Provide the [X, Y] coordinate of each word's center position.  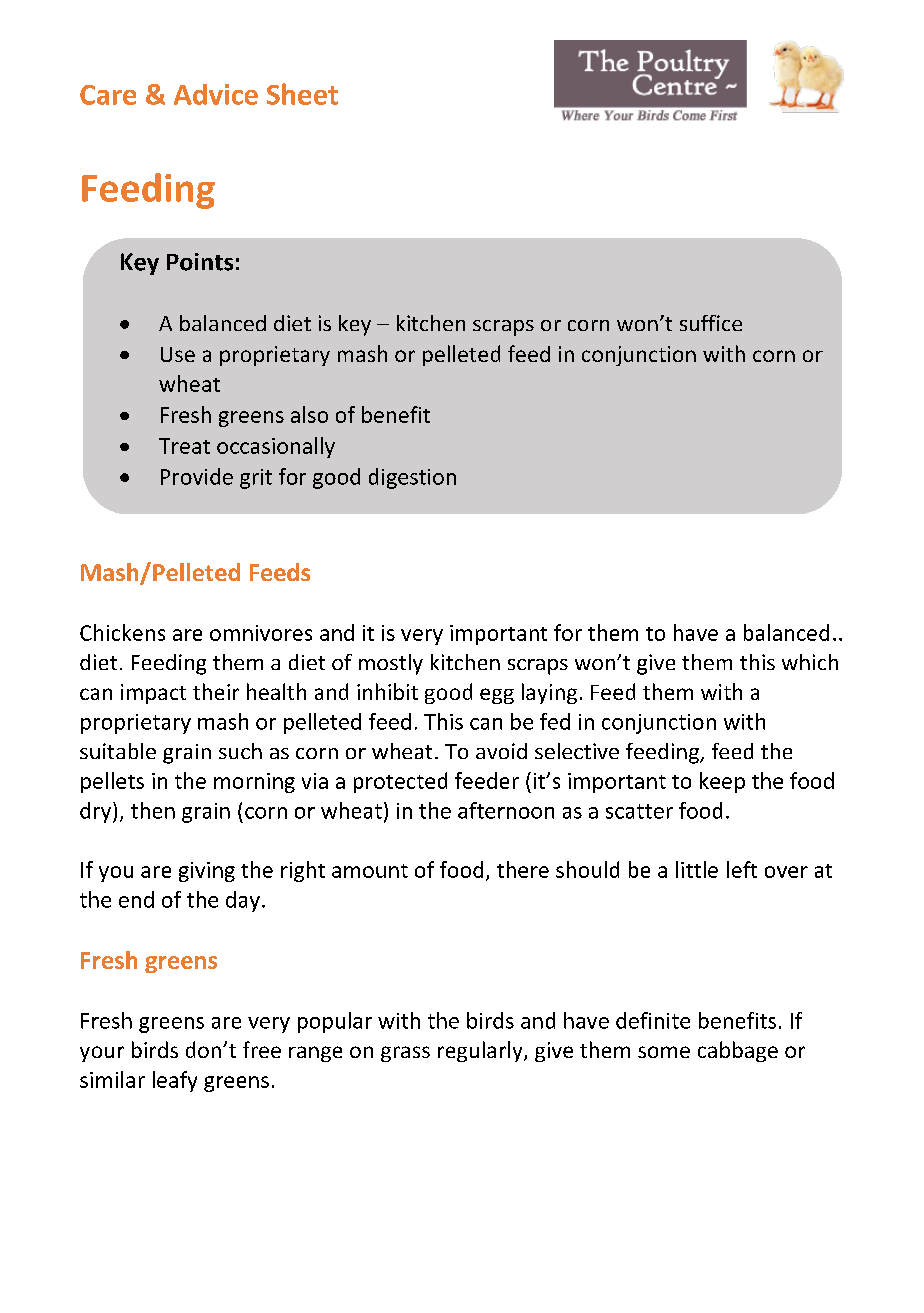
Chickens [122, 632]
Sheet [302, 94]
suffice [711, 323]
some [664, 1052]
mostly [391, 664]
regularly [481, 1051]
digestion [412, 478]
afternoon [506, 810]
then [153, 810]
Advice [216, 94]
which [810, 662]
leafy [175, 1081]
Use [178, 354]
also [309, 414]
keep [722, 782]
